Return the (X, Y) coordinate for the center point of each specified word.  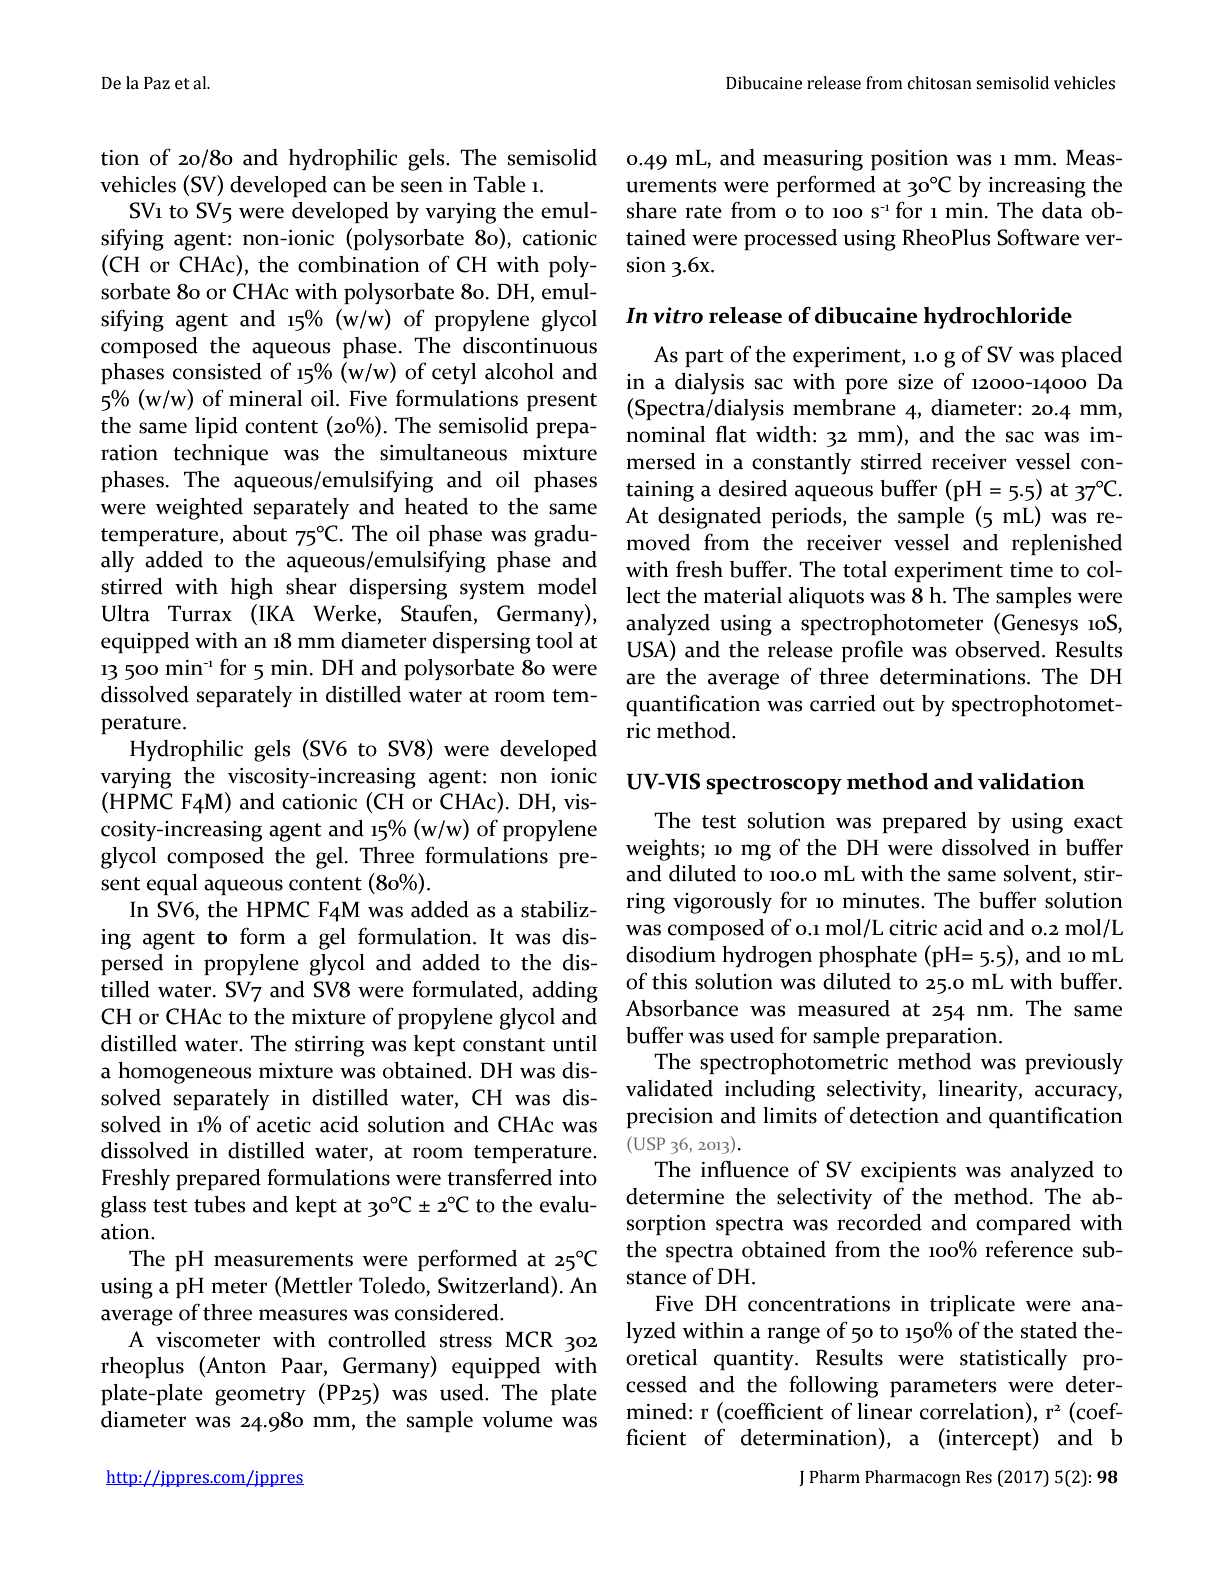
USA (649, 650)
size (915, 382)
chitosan (940, 83)
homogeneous (185, 1073)
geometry (260, 1396)
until (574, 1043)
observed (999, 649)
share (652, 210)
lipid (216, 427)
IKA (277, 613)
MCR (529, 1339)
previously (1074, 1063)
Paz (157, 83)
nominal (665, 434)
